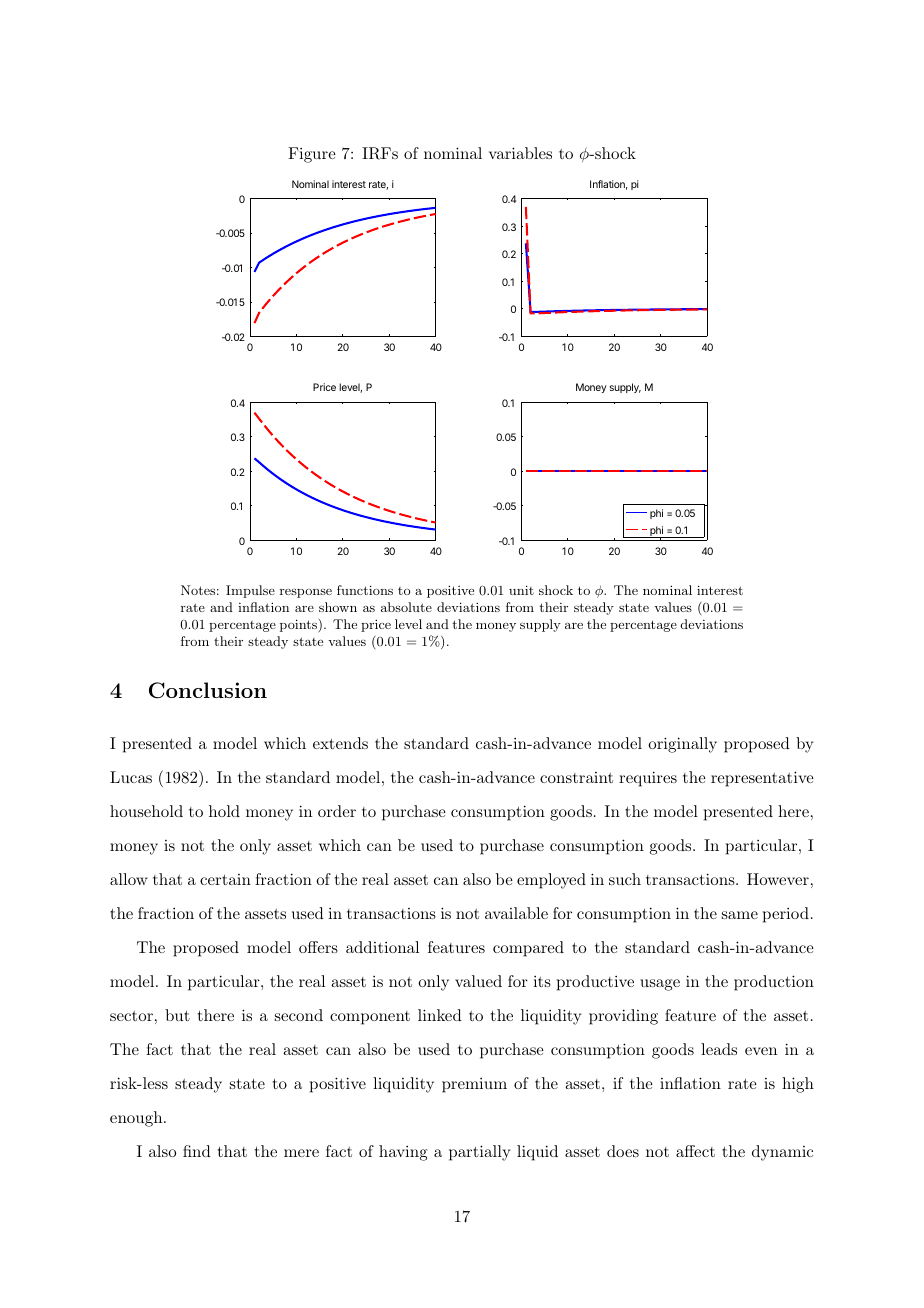  Describe the element at coordinates (521, 590) in the document. I see `unit` at that location.
